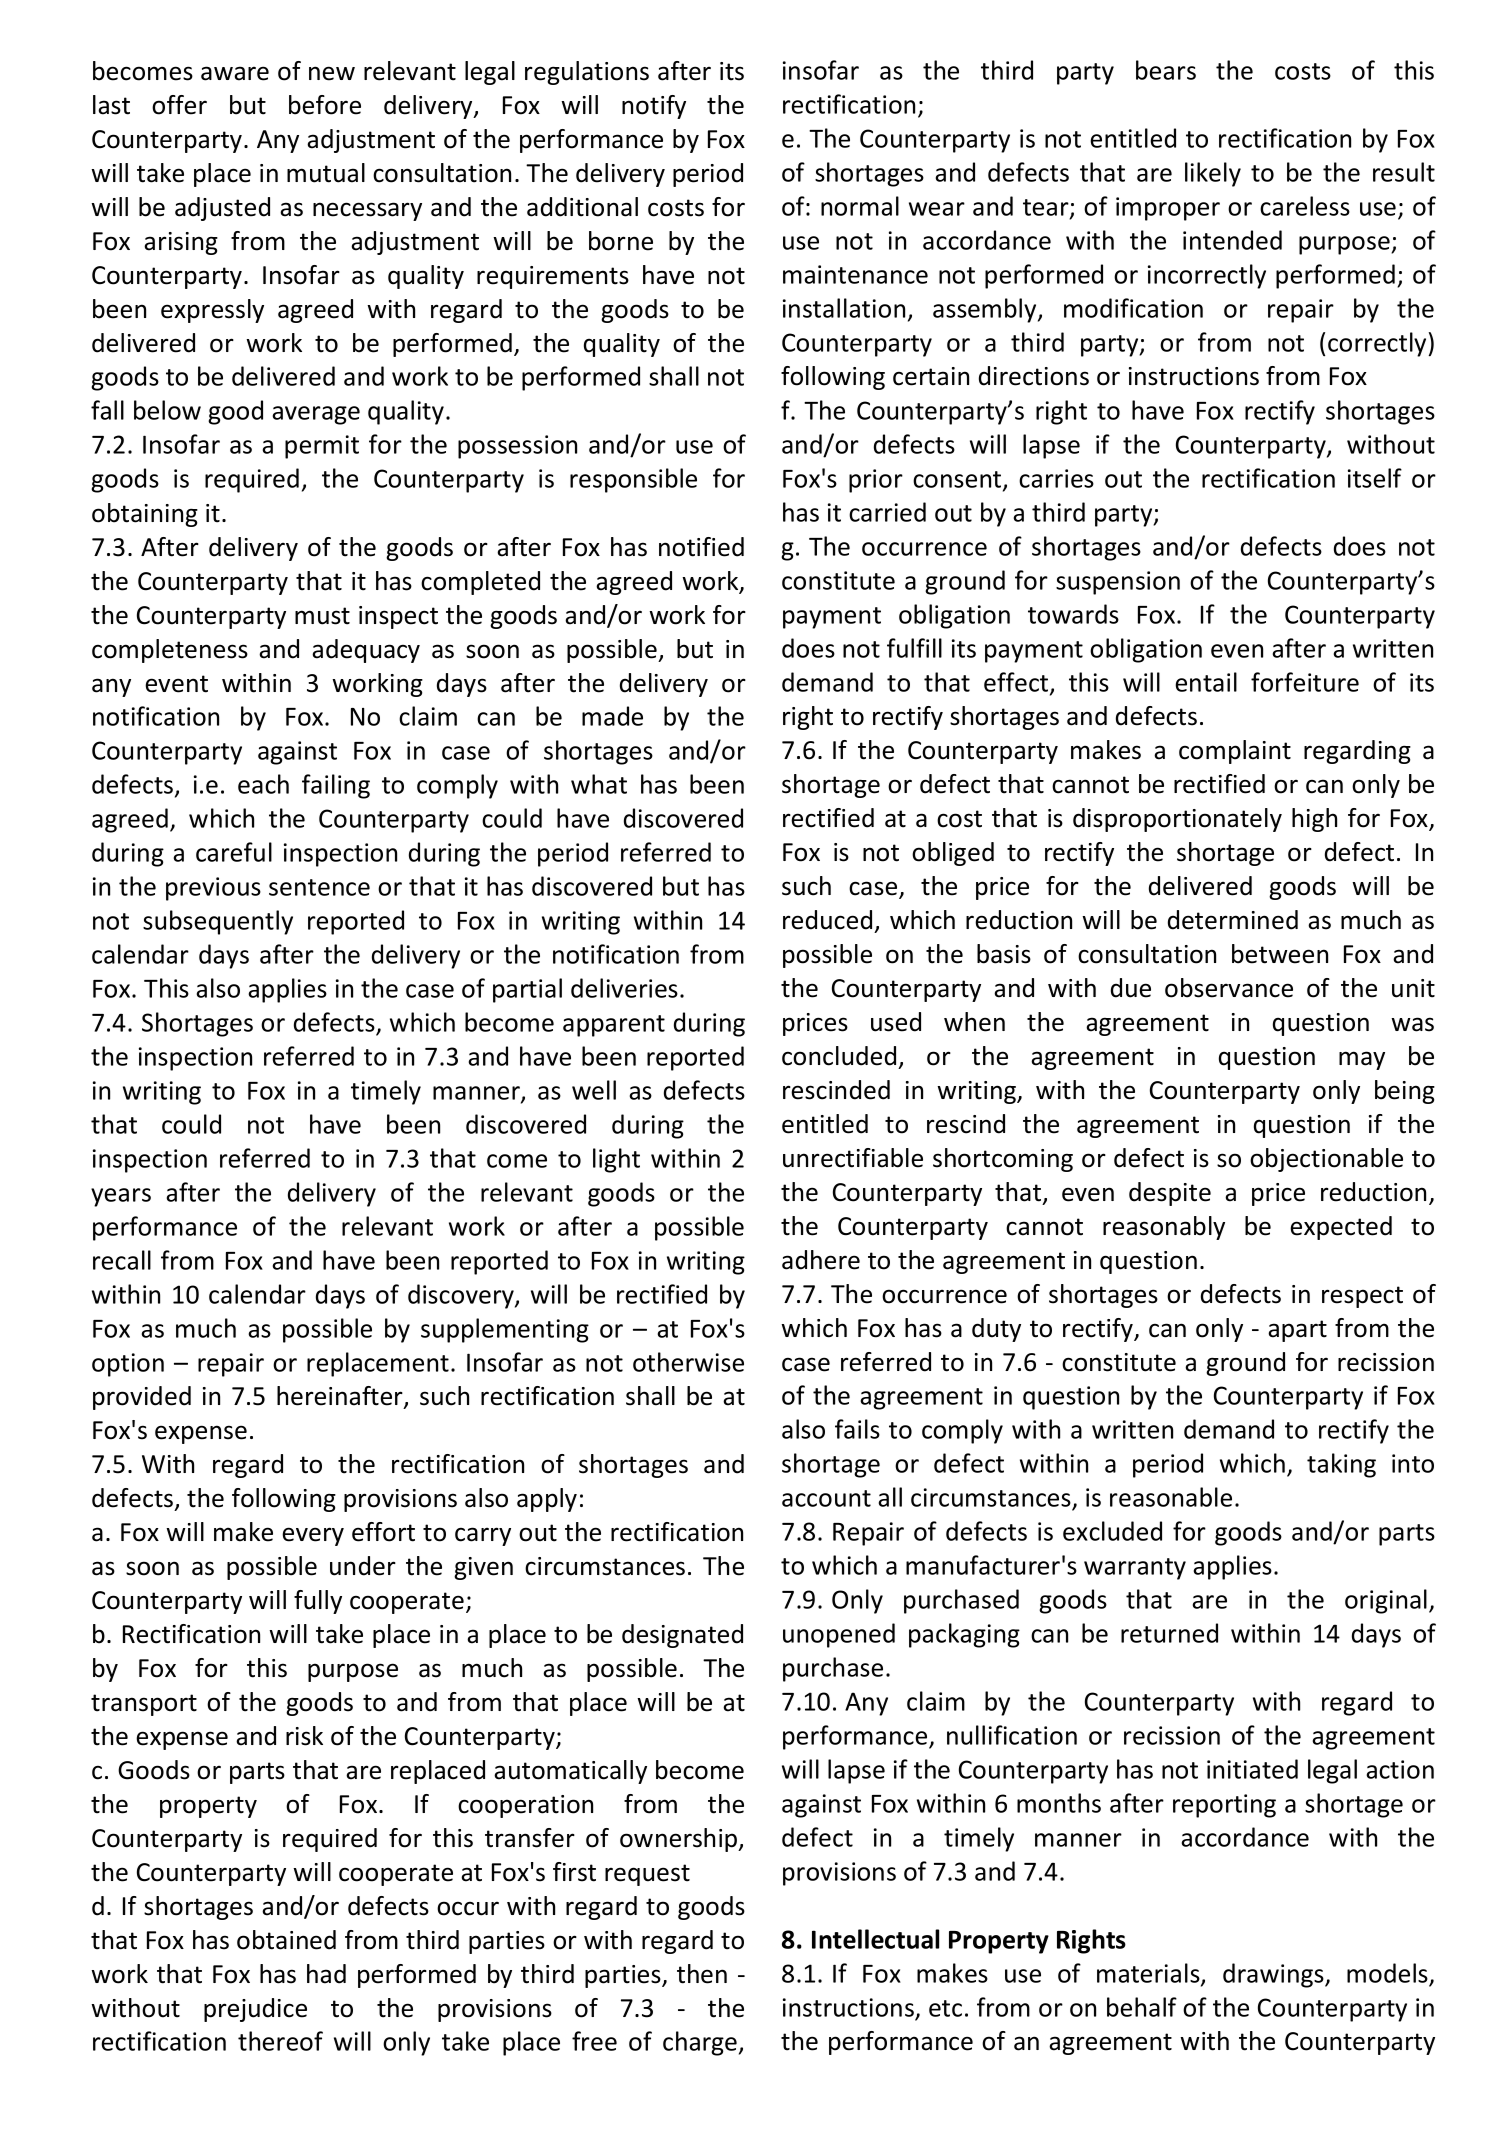 Image resolution: width=1507 pixels, height=2131 pixels. I want to click on likely, so click(1213, 174).
